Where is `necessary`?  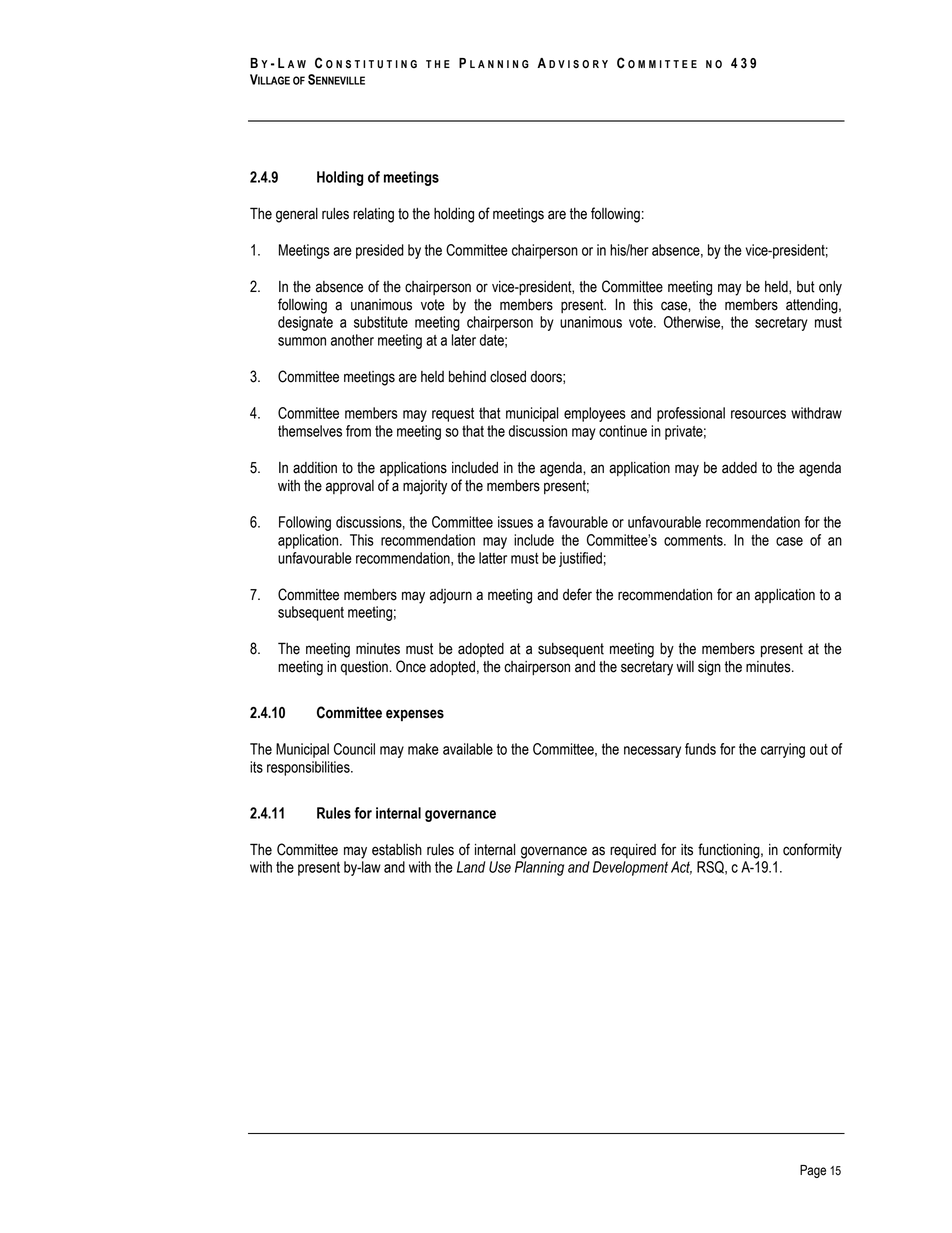
necessary is located at coordinates (652, 752).
